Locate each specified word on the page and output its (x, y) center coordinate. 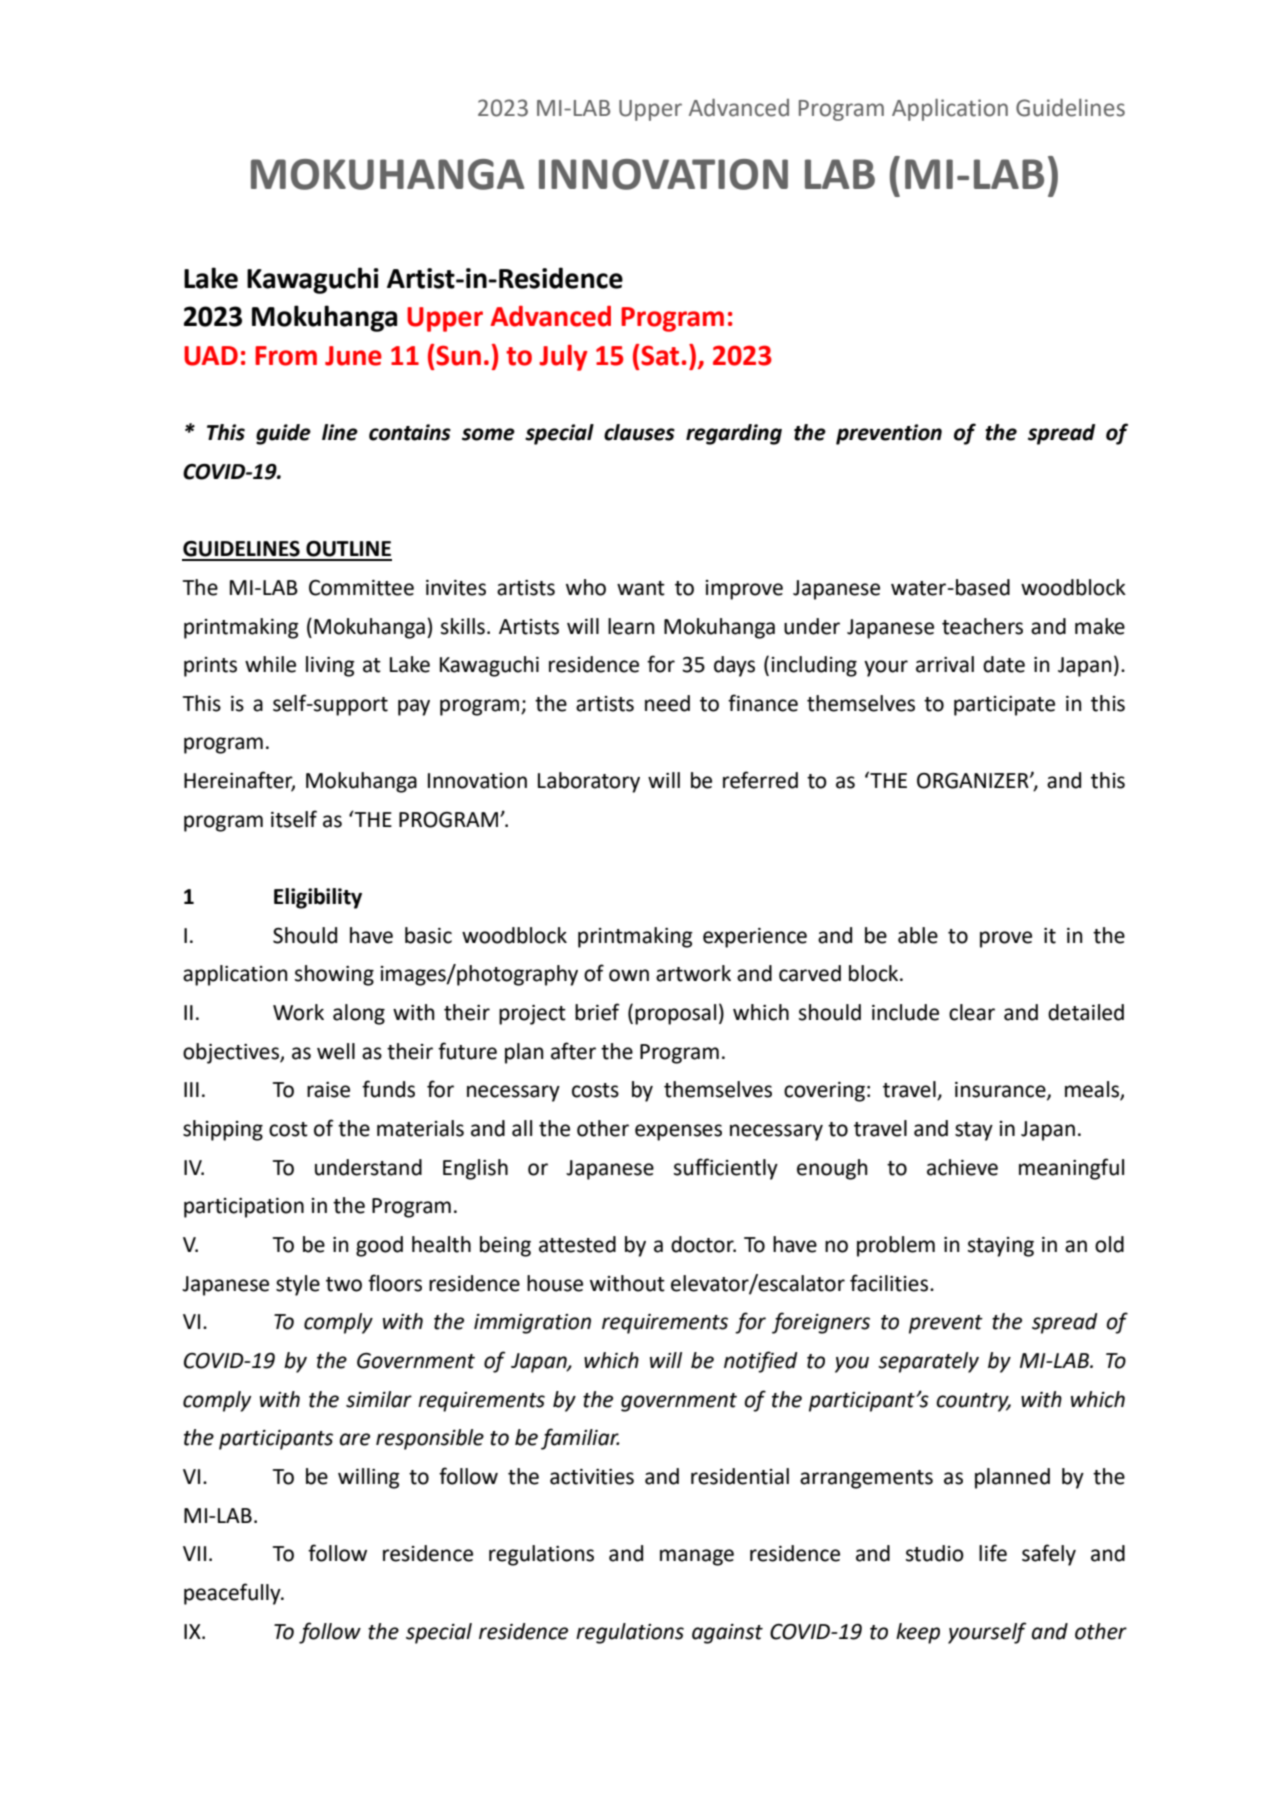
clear (972, 1012)
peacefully (233, 1594)
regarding (734, 434)
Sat (660, 355)
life (993, 1553)
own (629, 975)
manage (697, 1557)
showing (334, 975)
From (286, 356)
